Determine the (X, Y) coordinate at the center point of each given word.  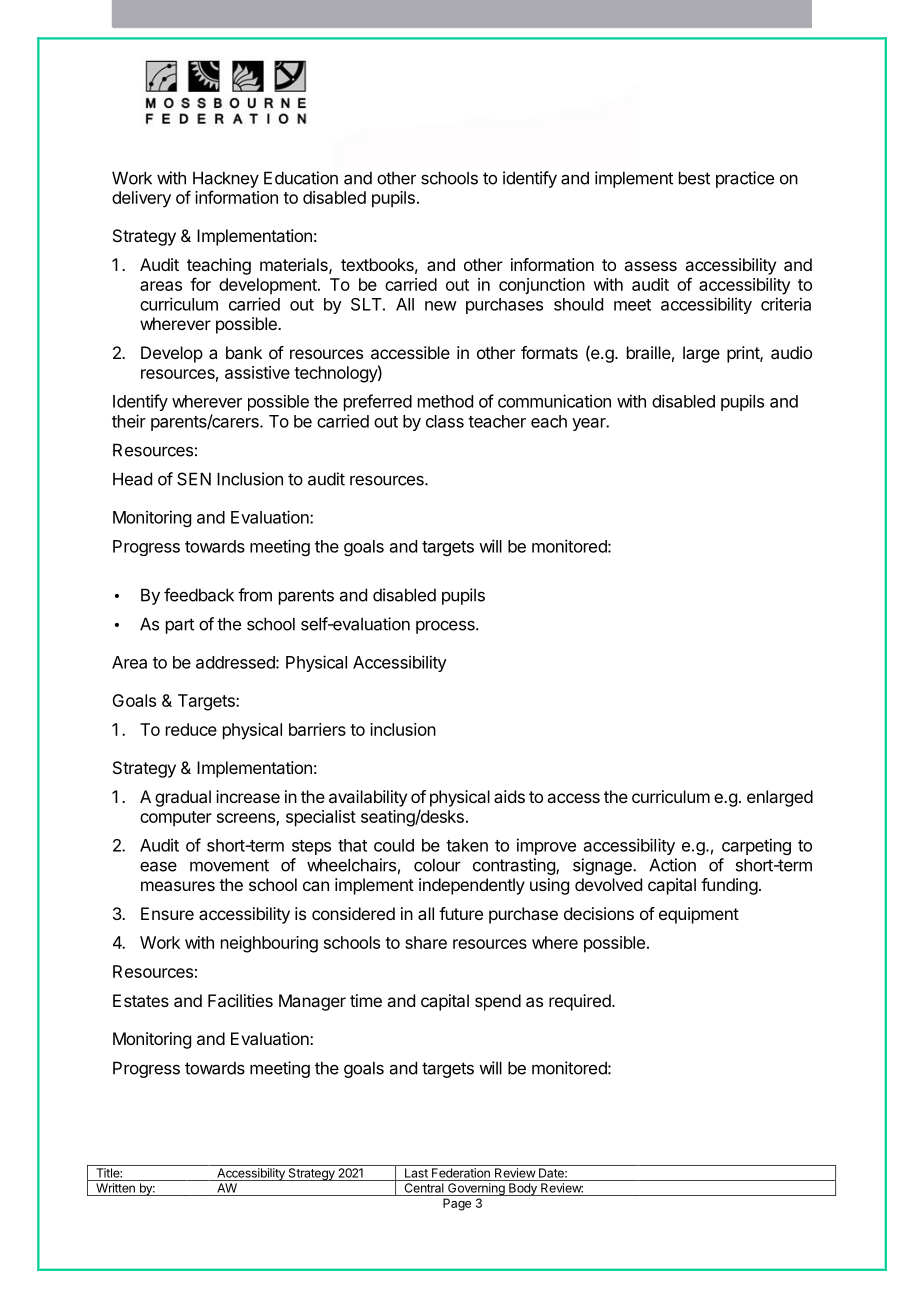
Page (457, 1204)
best (694, 178)
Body (523, 1189)
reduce (191, 729)
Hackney (226, 179)
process (446, 627)
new (441, 306)
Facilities (240, 1000)
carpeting (756, 846)
